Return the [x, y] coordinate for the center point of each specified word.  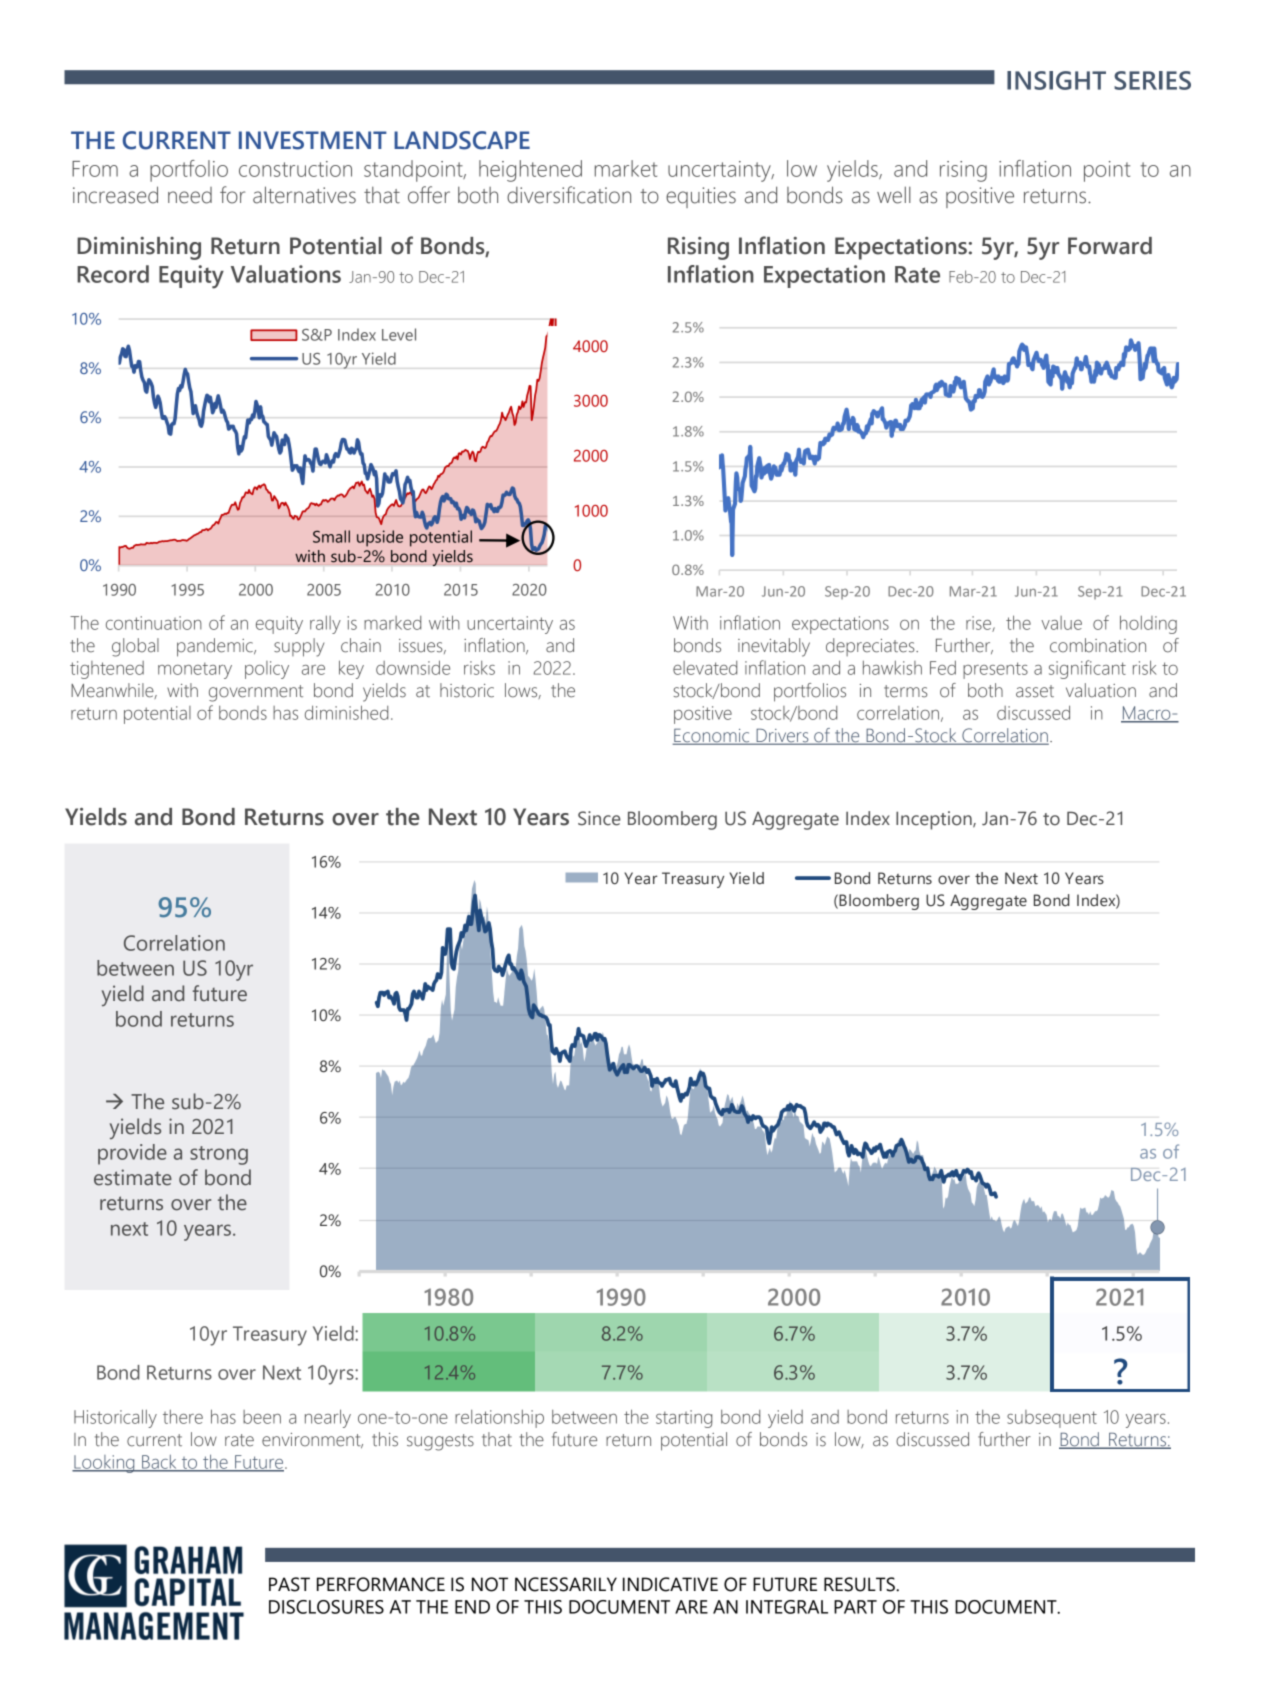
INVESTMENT [313, 140]
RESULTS [860, 1584]
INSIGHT [1056, 80]
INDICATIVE [670, 1584]
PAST [289, 1584]
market [626, 168]
